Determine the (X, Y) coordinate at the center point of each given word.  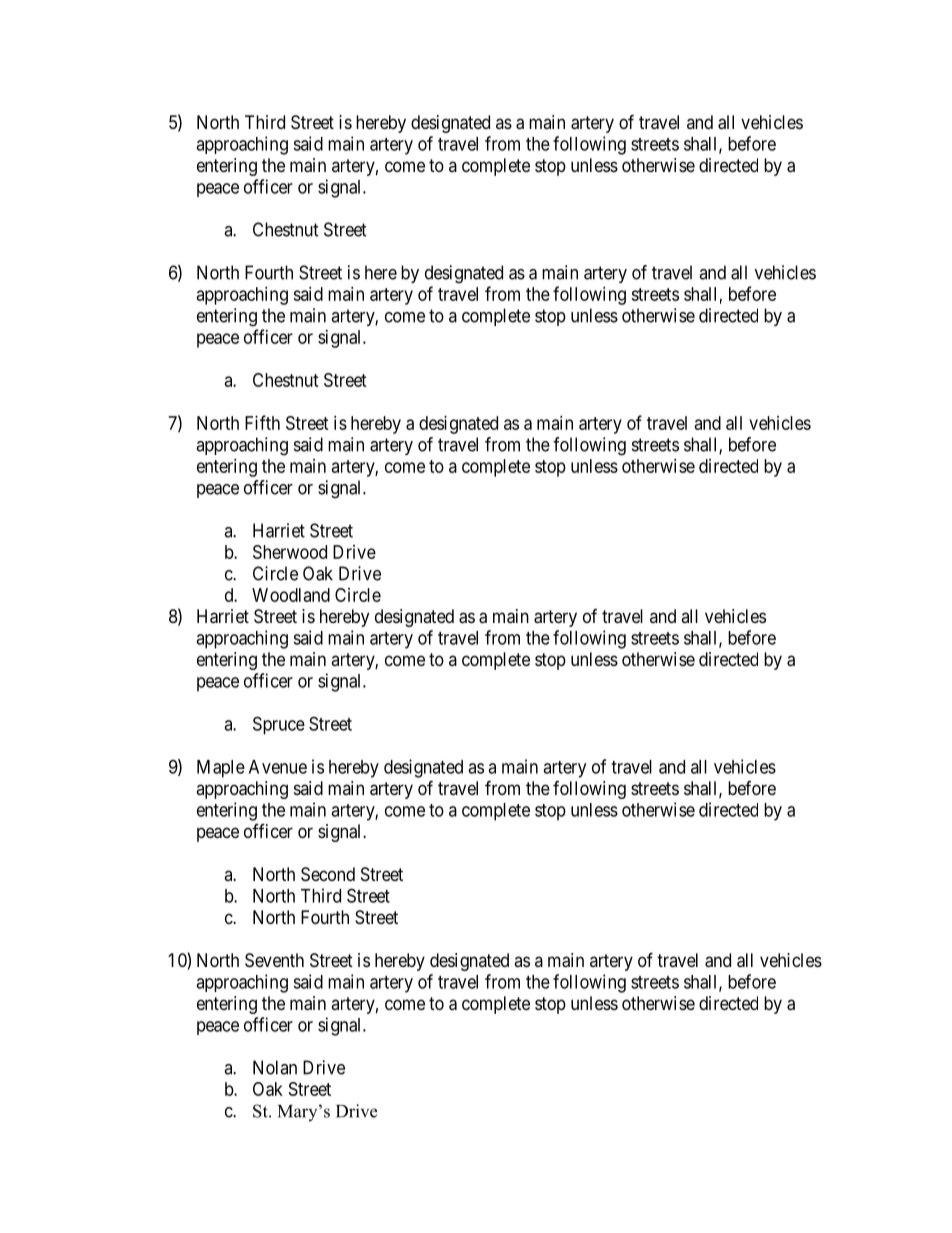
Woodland (291, 595)
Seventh (274, 960)
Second (328, 874)
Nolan (275, 1067)
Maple (221, 769)
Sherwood (290, 552)
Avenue (278, 767)
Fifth (262, 422)
